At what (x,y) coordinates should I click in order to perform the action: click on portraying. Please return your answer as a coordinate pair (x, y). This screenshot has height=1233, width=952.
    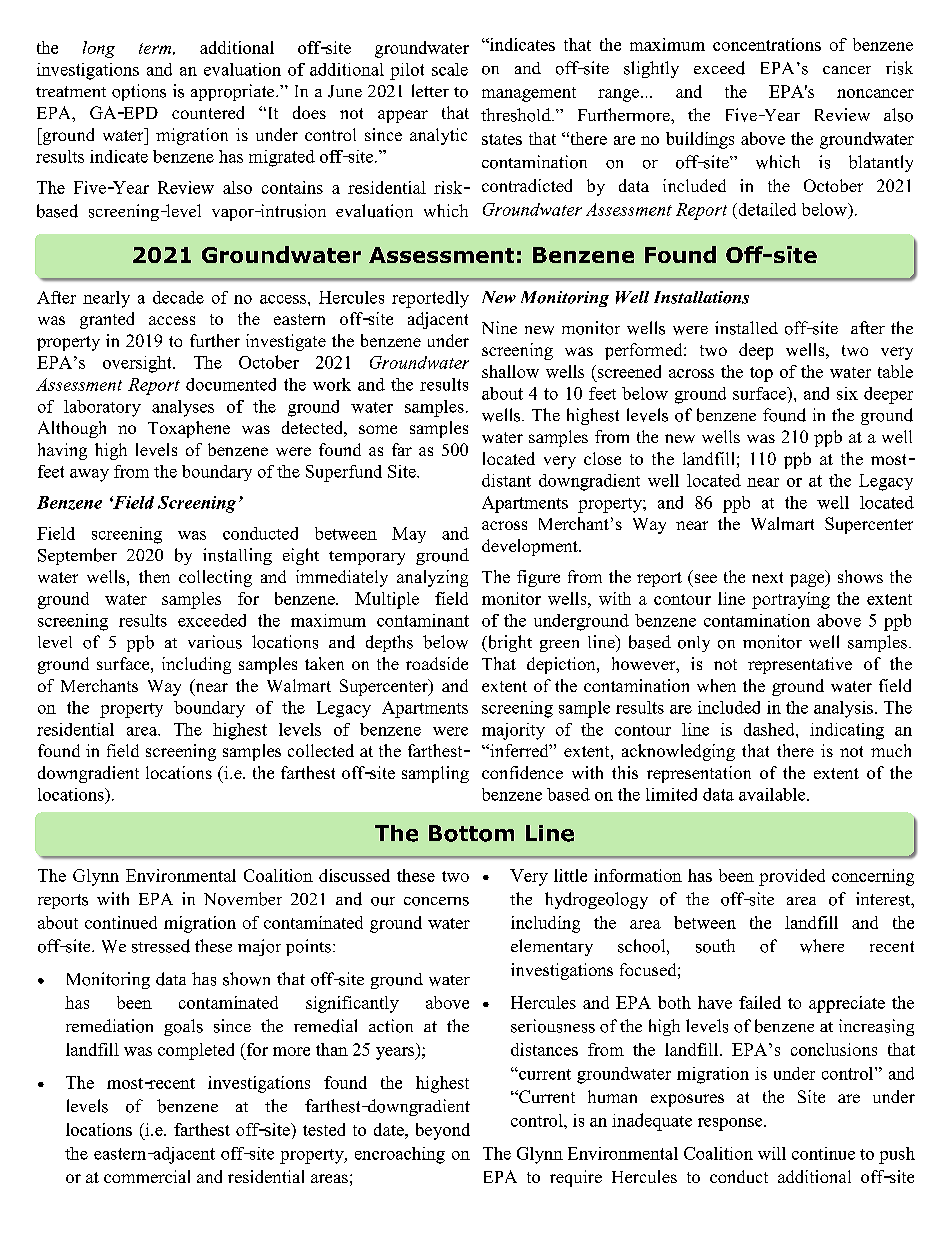
    Looking at the image, I should click on (791, 600).
